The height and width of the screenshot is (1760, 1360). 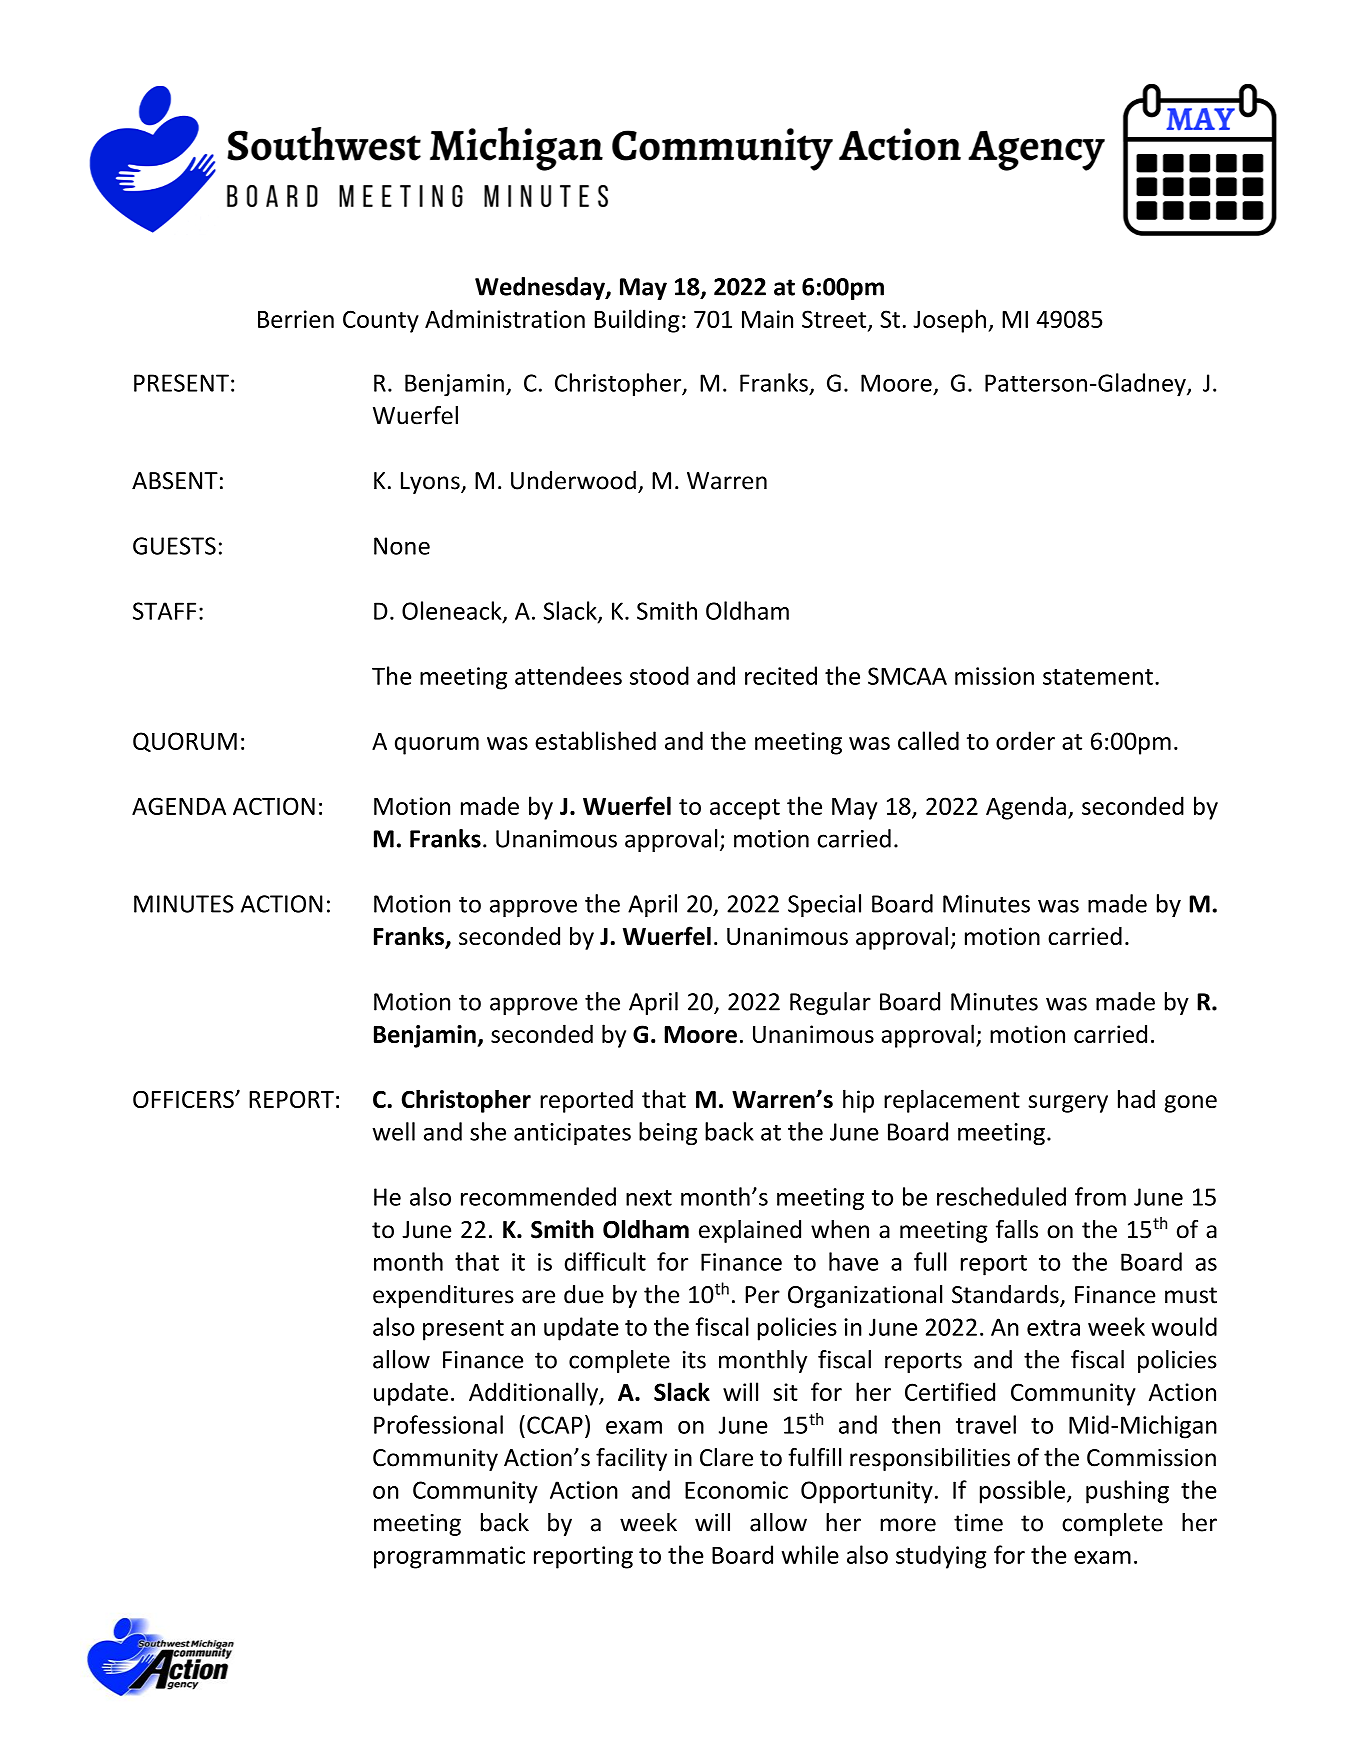 What do you see at coordinates (668, 1133) in the screenshot?
I see `being` at bounding box center [668, 1133].
